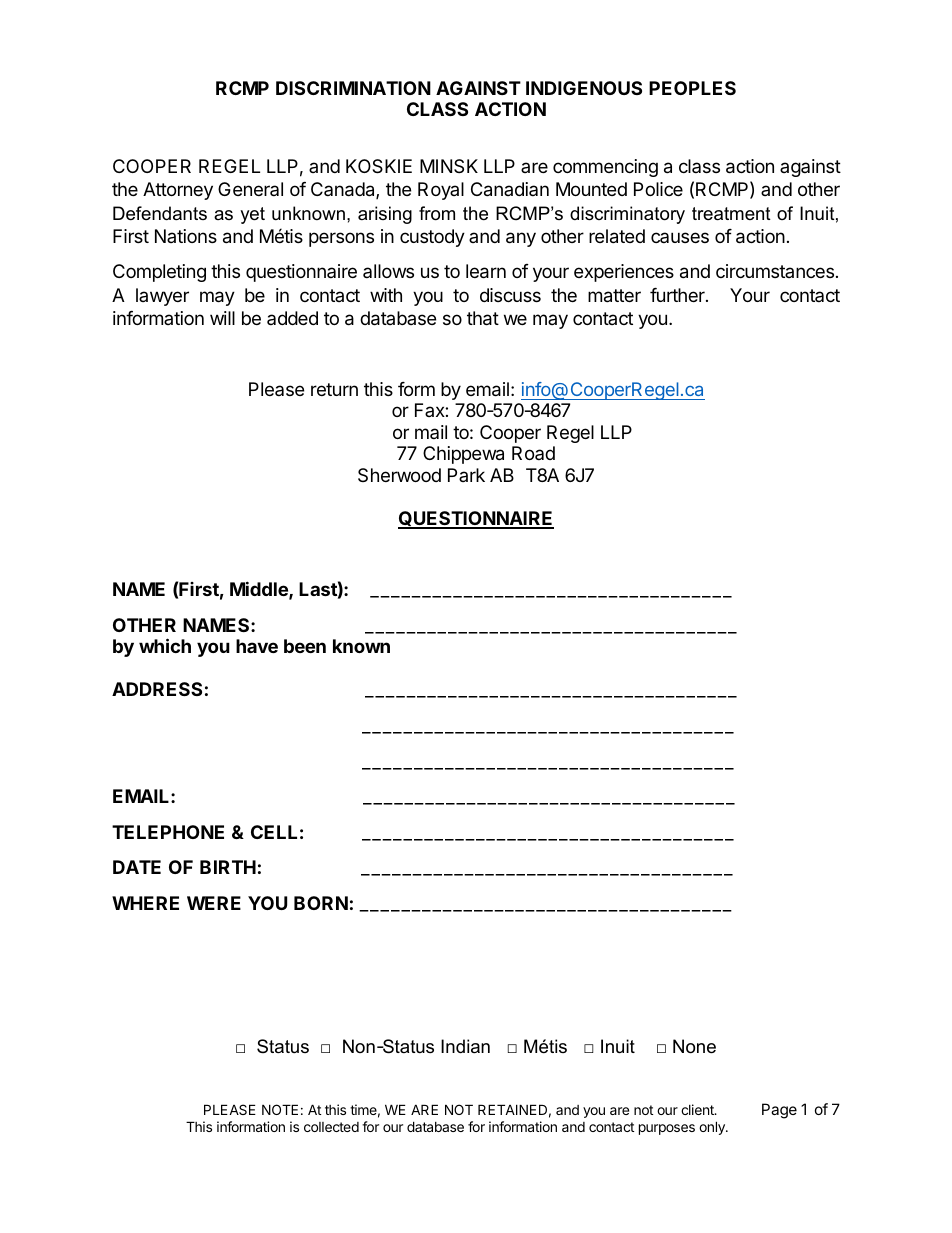  I want to click on Indian, so click(465, 1046).
